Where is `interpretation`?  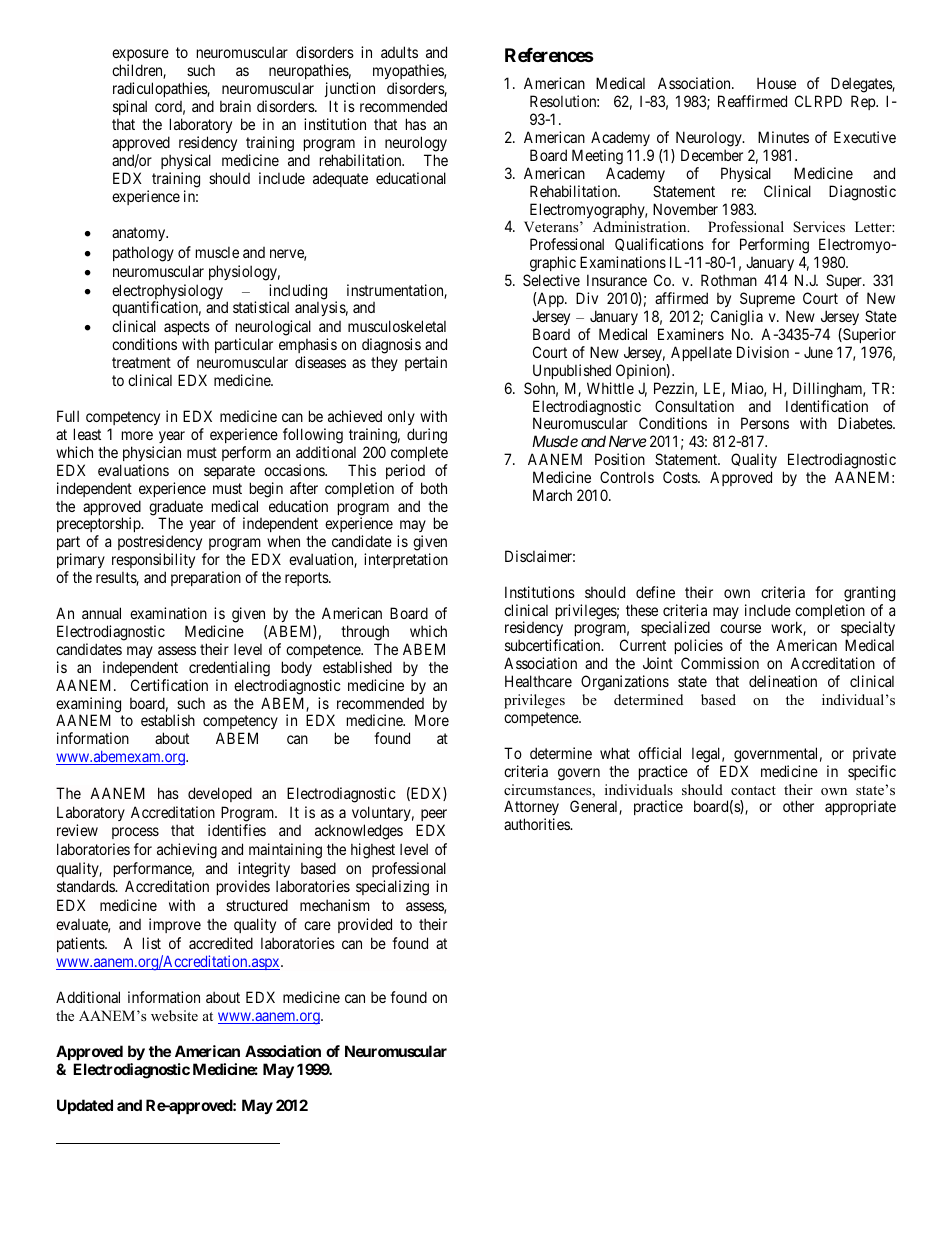 interpretation is located at coordinates (406, 560).
